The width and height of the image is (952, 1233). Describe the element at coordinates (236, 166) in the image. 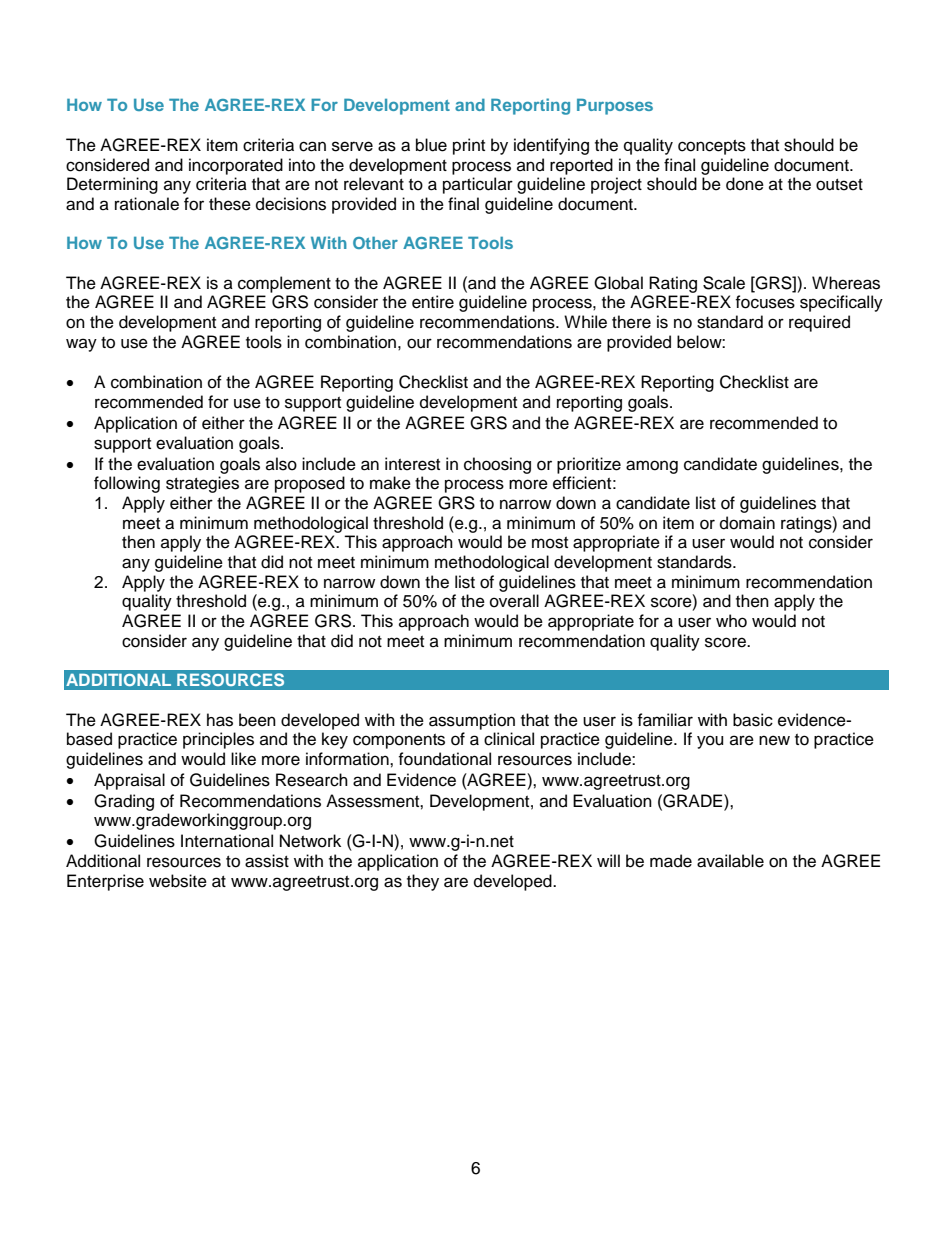

I see `incorporated` at that location.
